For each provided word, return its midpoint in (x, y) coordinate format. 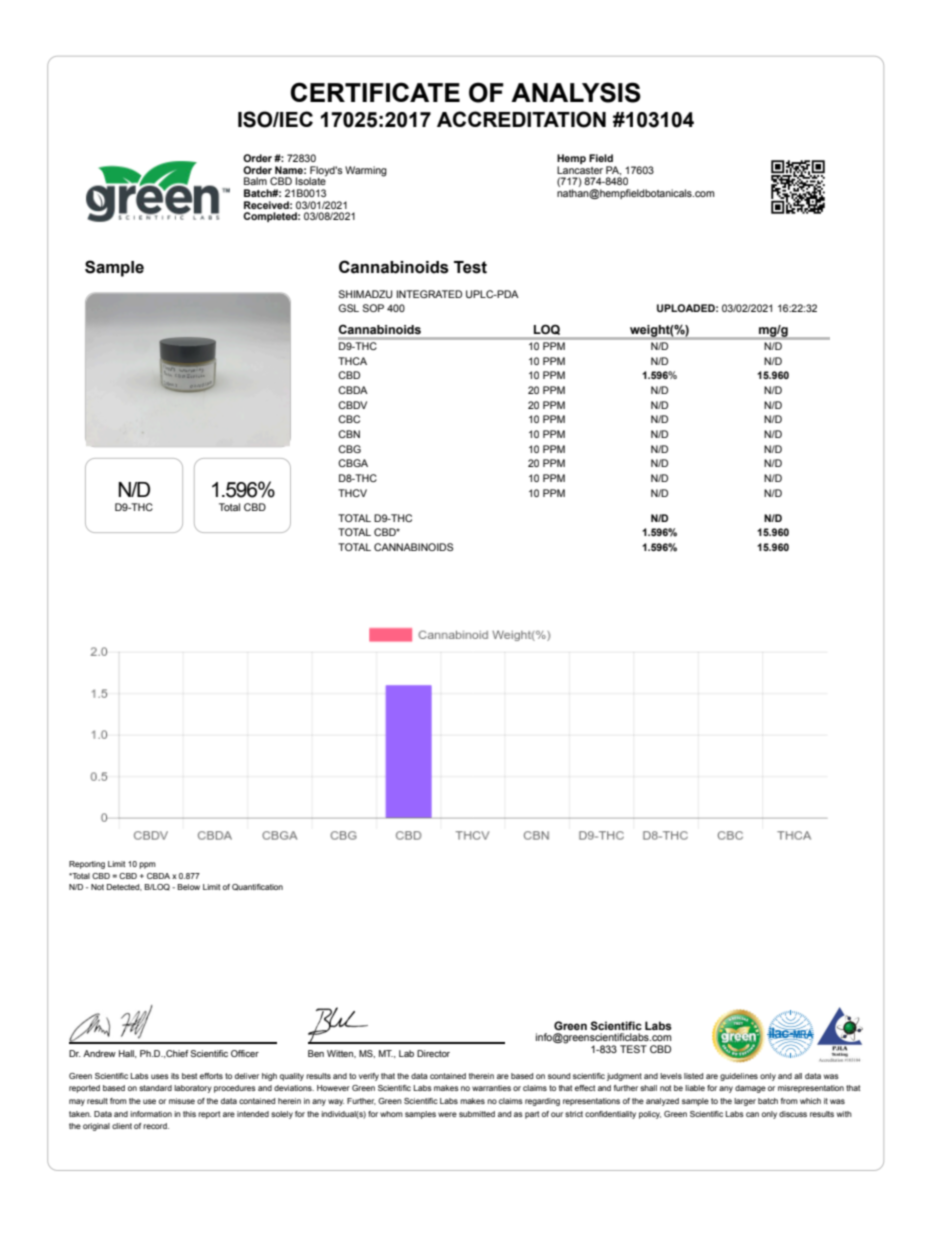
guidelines (739, 1077)
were (447, 1114)
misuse (182, 1101)
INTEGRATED (429, 294)
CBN (349, 434)
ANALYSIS (576, 92)
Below (189, 887)
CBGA (353, 463)
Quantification (257, 887)
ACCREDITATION (521, 119)
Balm (255, 181)
